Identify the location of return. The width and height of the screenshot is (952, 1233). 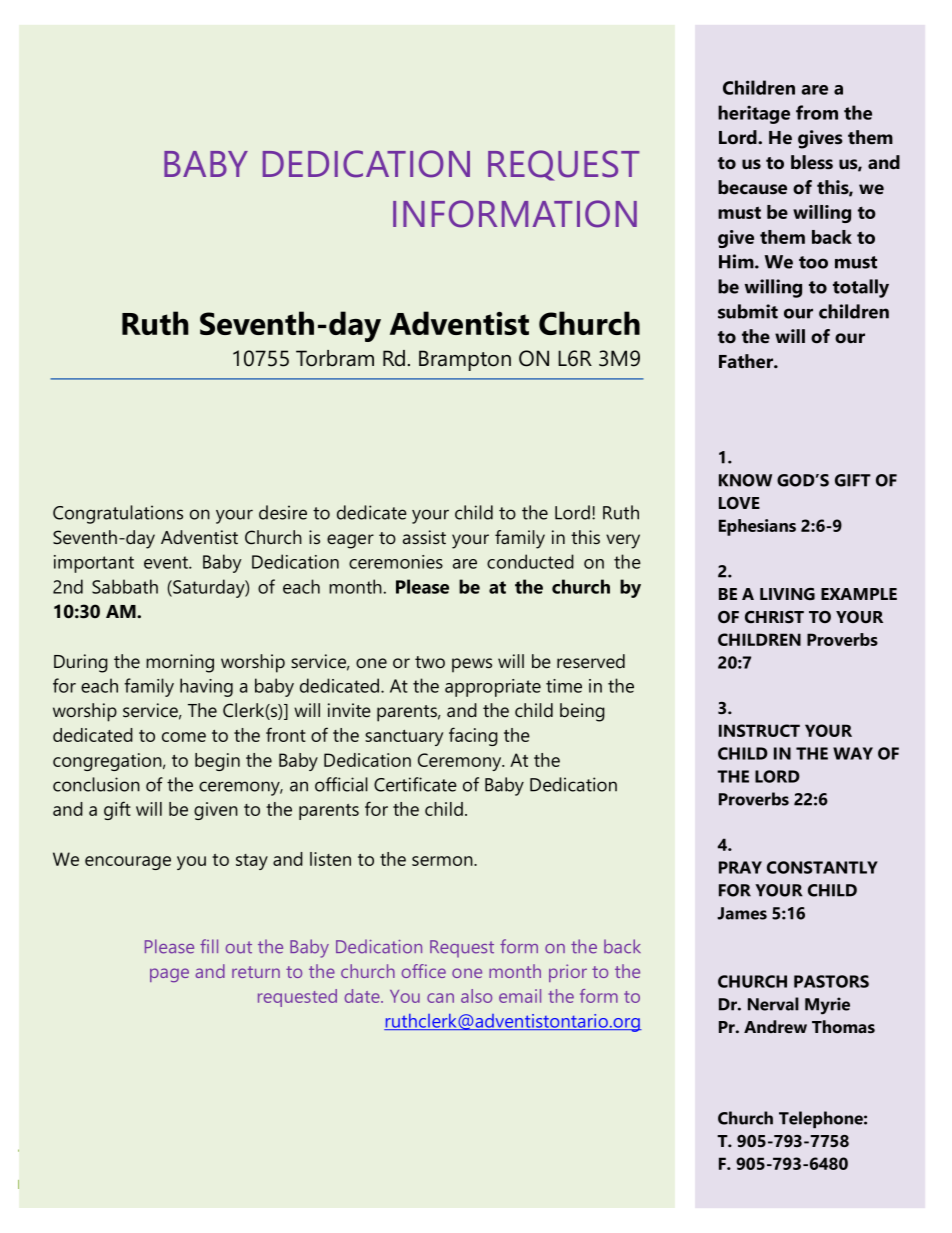
(256, 972).
